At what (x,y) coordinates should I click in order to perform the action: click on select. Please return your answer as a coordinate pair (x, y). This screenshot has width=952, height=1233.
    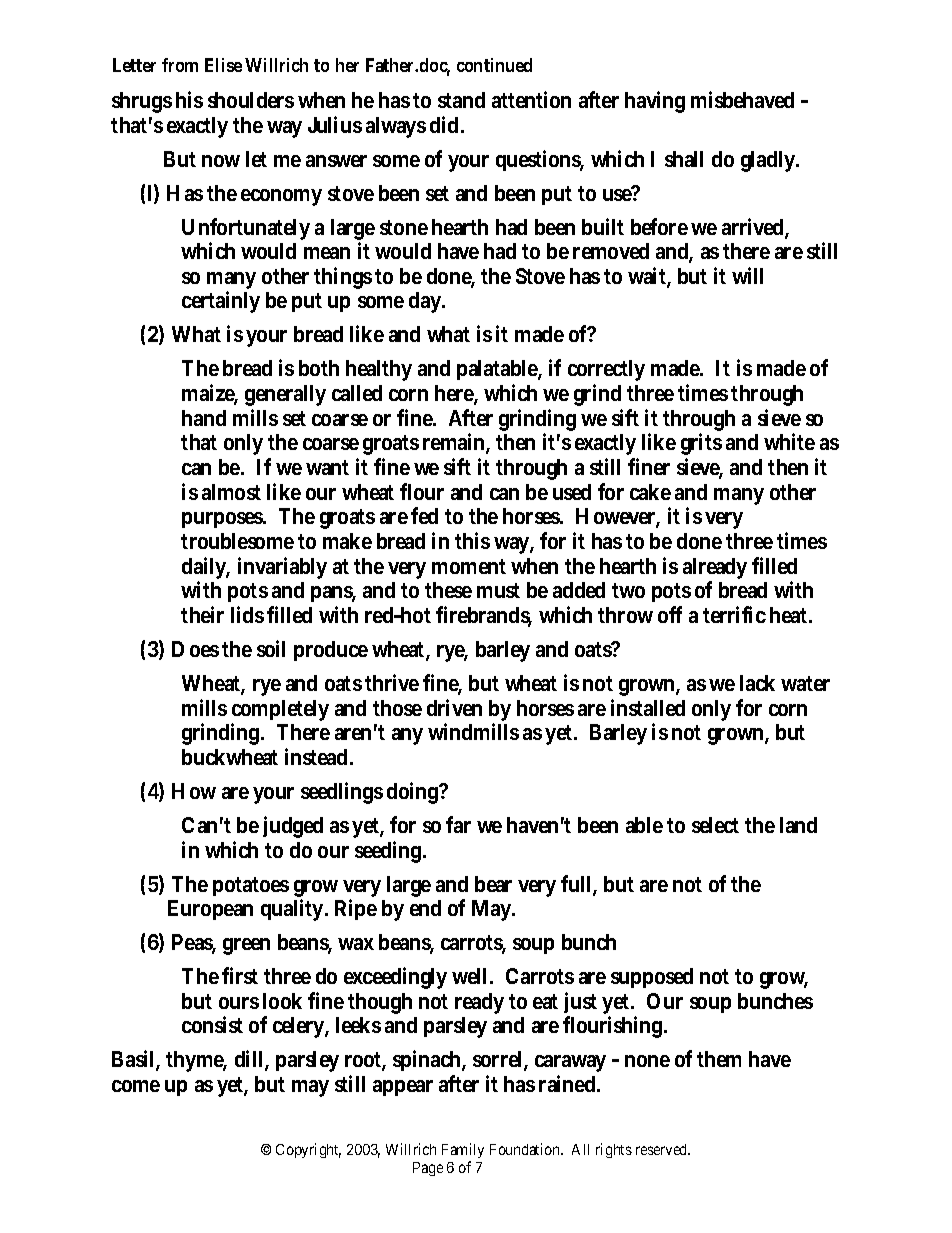
    Looking at the image, I should click on (715, 825).
